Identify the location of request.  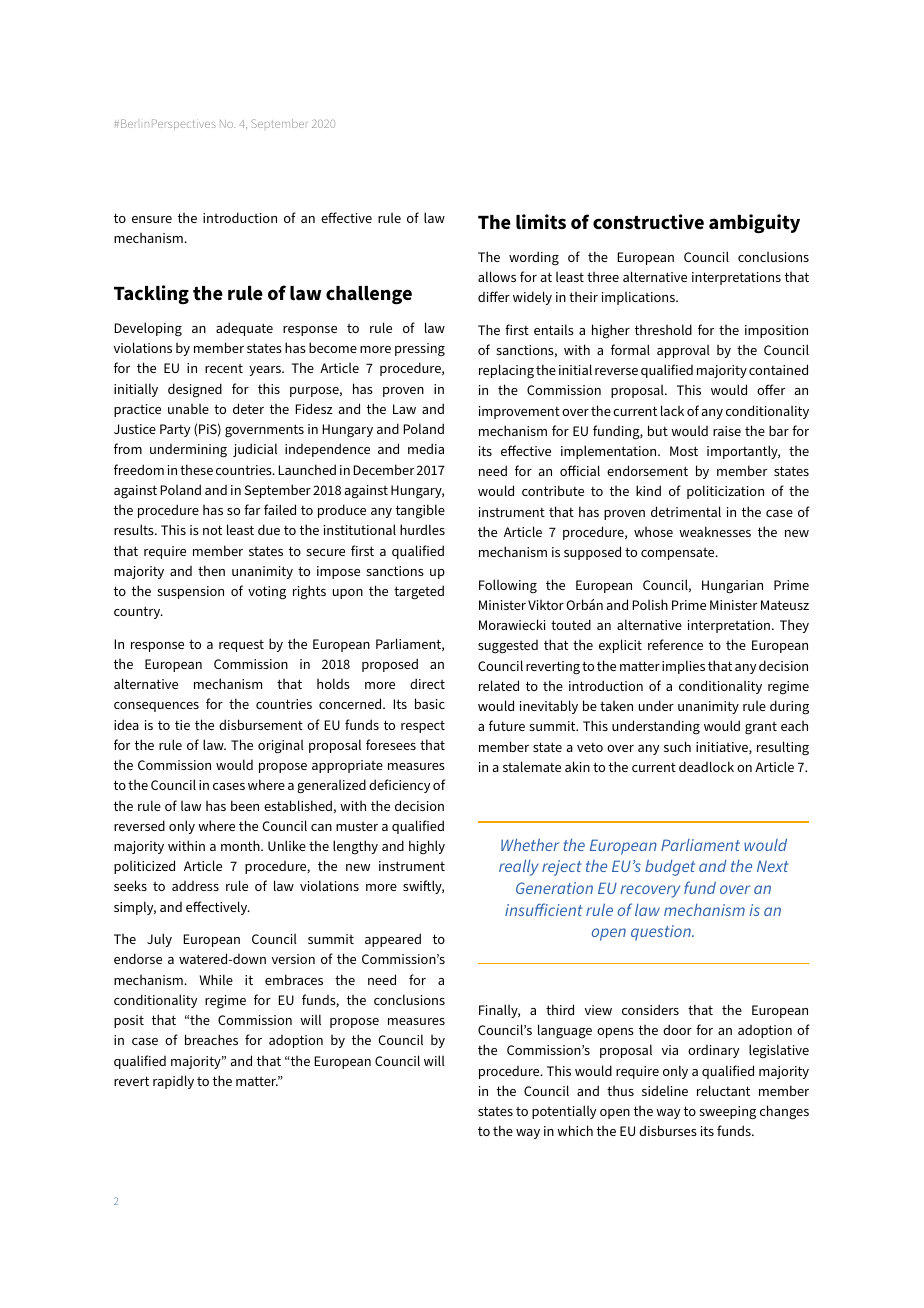
(241, 646).
